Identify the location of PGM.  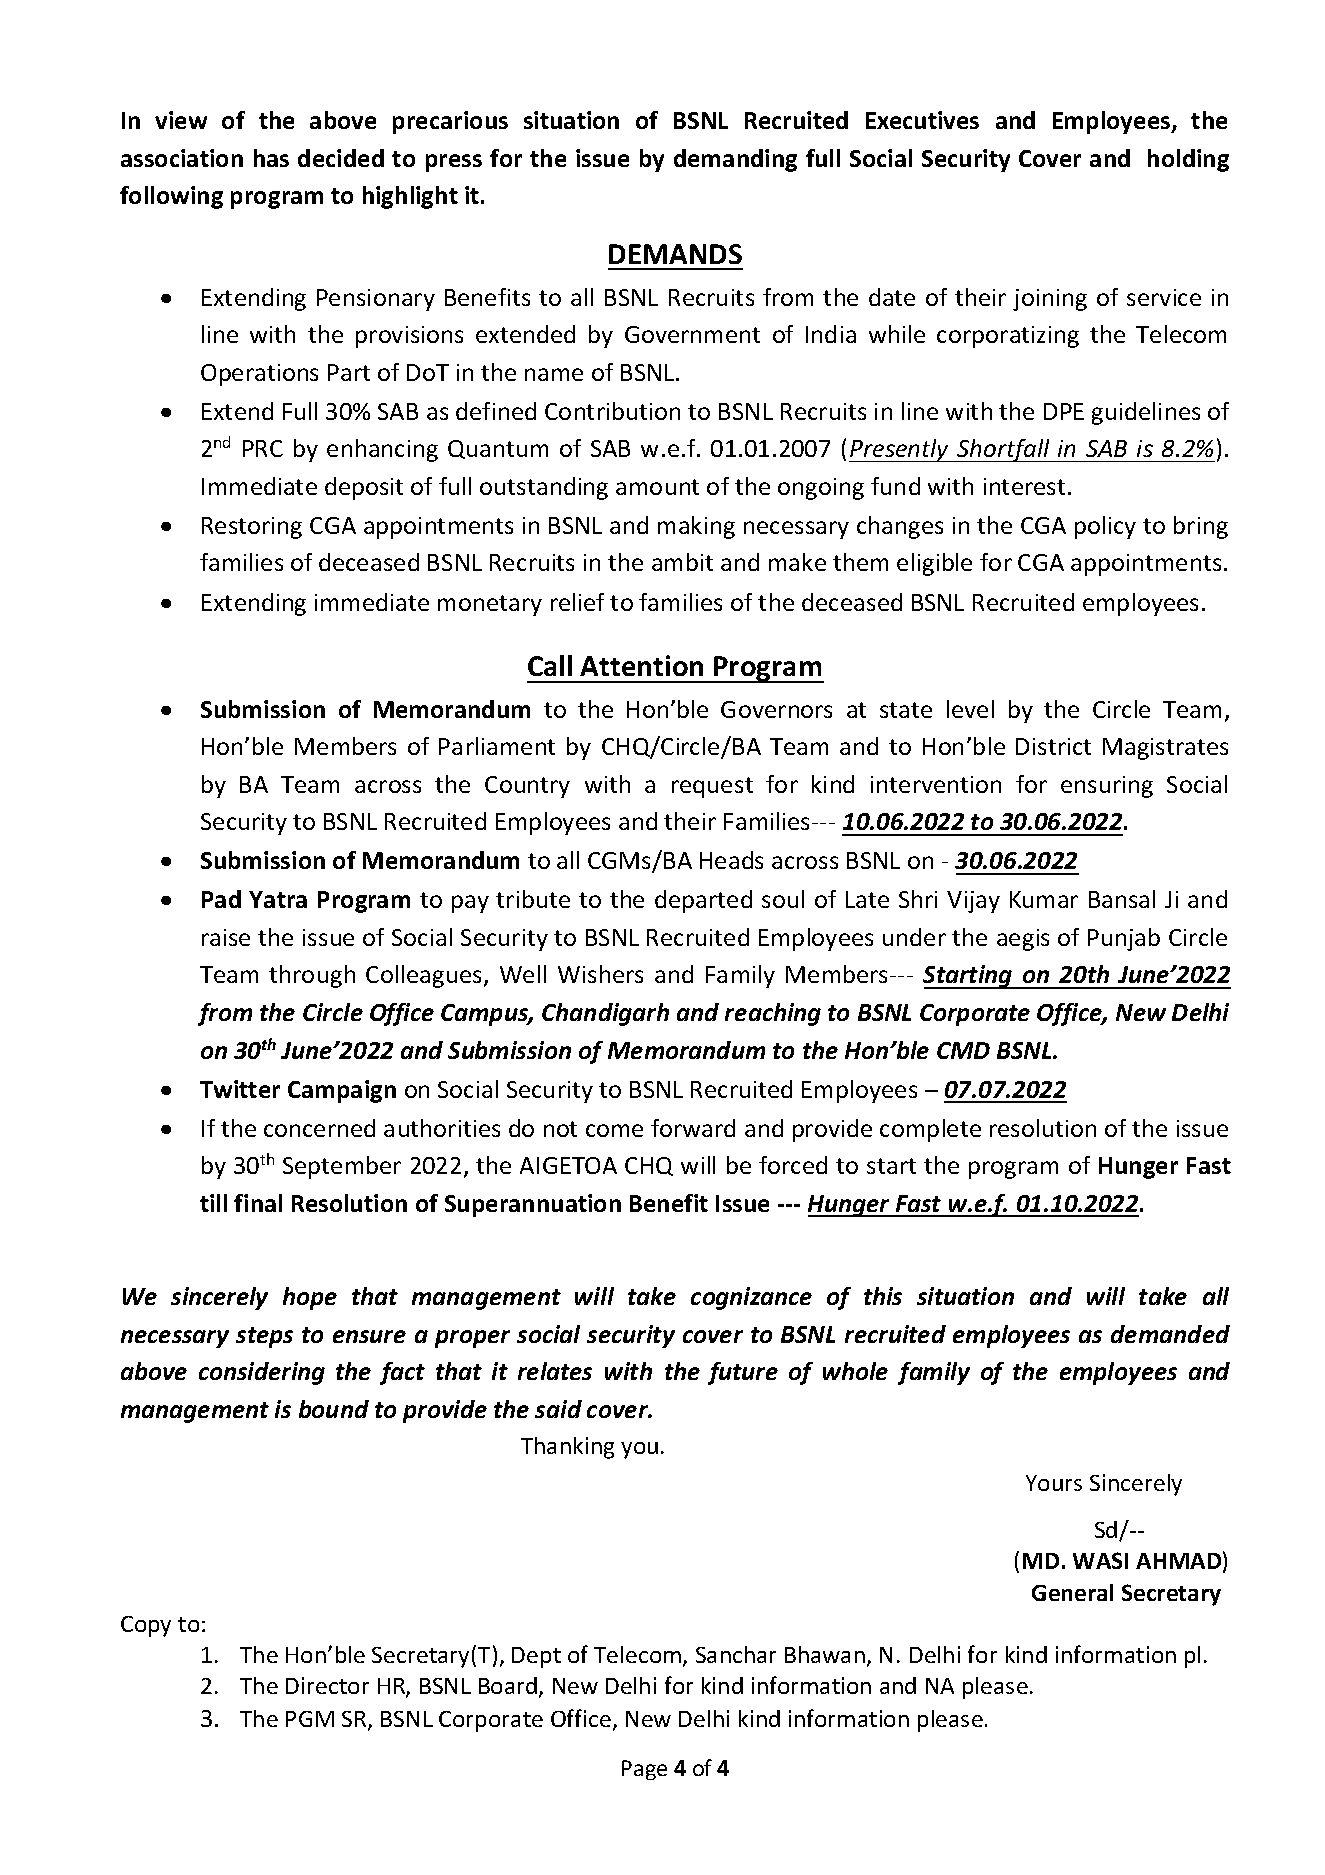
(310, 1719).
